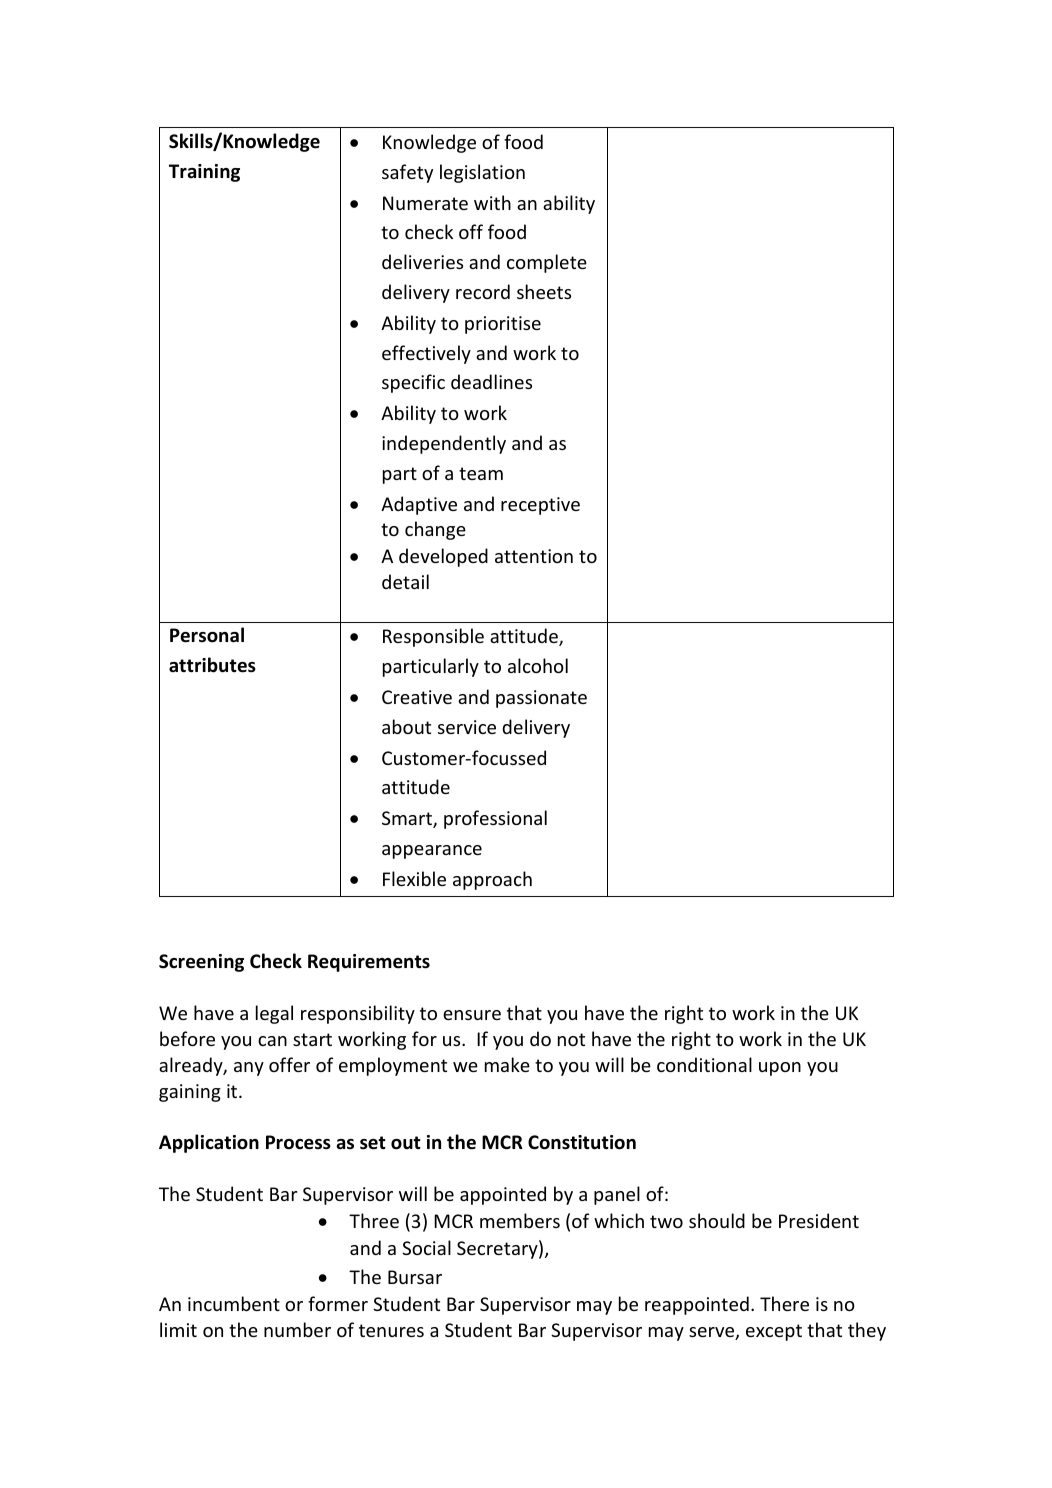  Describe the element at coordinates (520, 1220) in the screenshot. I see `members` at that location.
